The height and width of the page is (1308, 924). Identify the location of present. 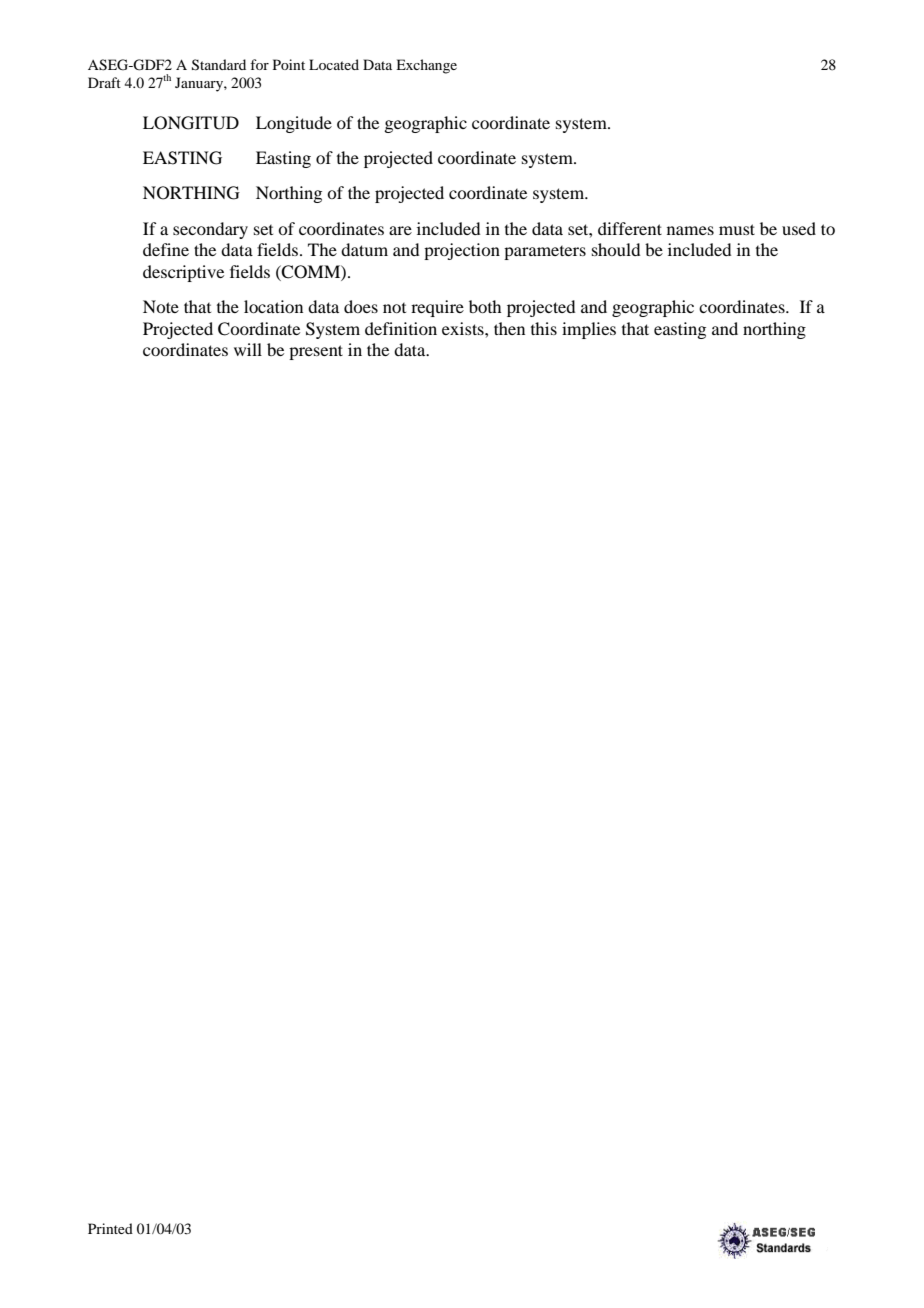
(316, 352).
